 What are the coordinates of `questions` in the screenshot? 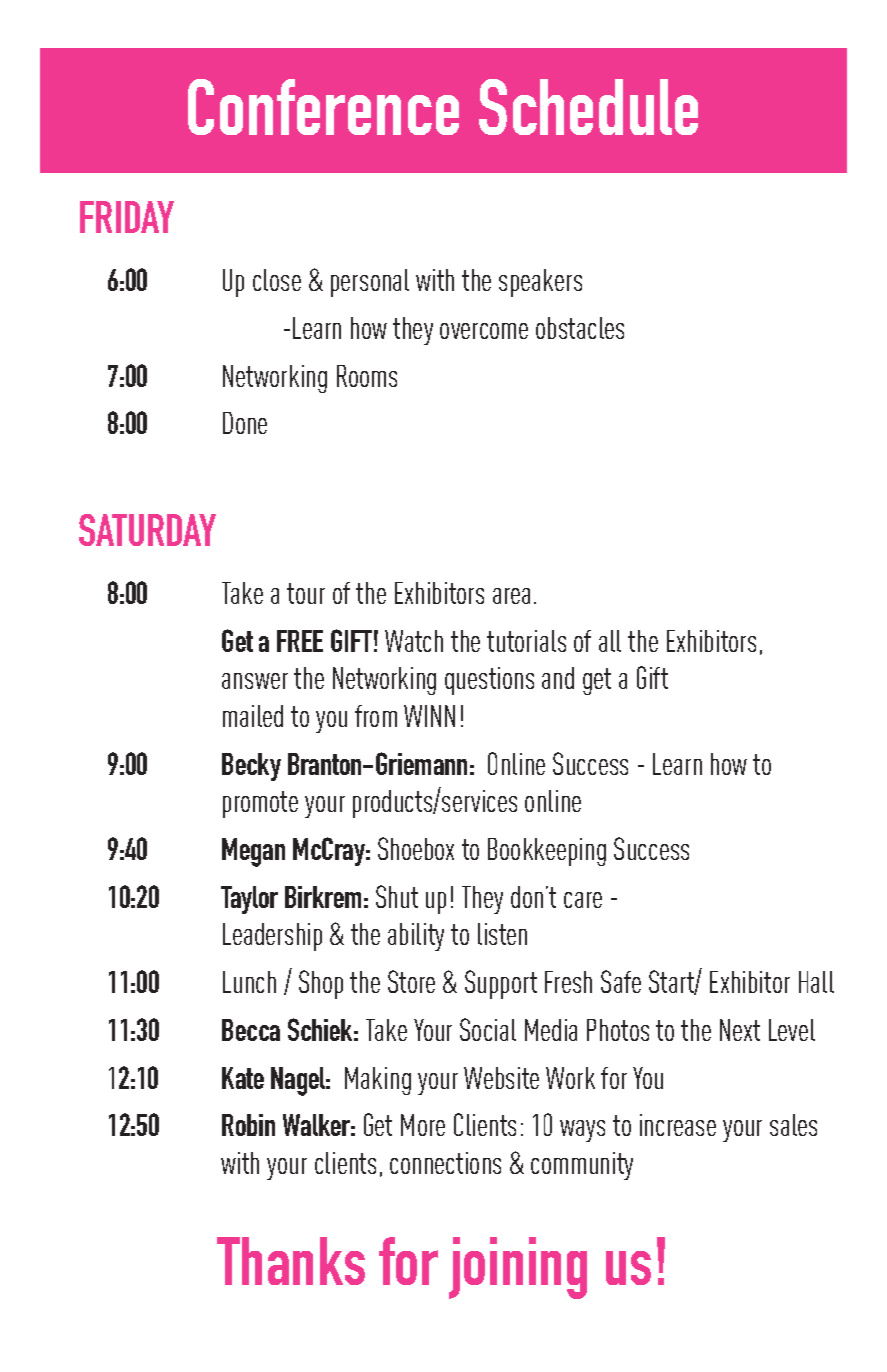 It's located at (489, 681).
